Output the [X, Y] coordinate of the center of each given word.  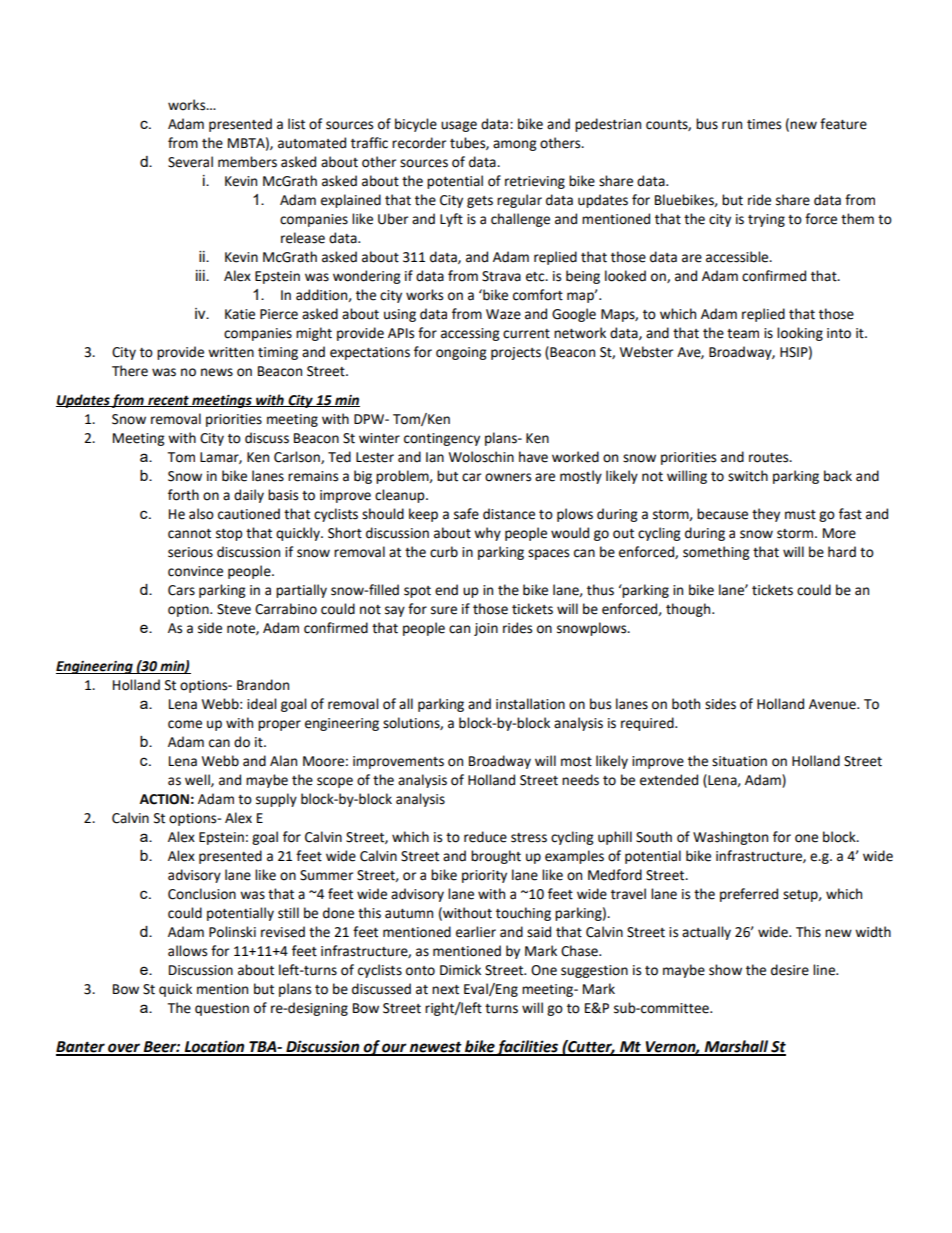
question [222, 1009]
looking [800, 334]
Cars [181, 590]
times [764, 124]
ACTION [164, 799]
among [514, 145]
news [217, 372]
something [716, 553]
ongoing [461, 353]
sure [444, 610]
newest [436, 1048]
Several [190, 162]
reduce [485, 837]
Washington [730, 838]
